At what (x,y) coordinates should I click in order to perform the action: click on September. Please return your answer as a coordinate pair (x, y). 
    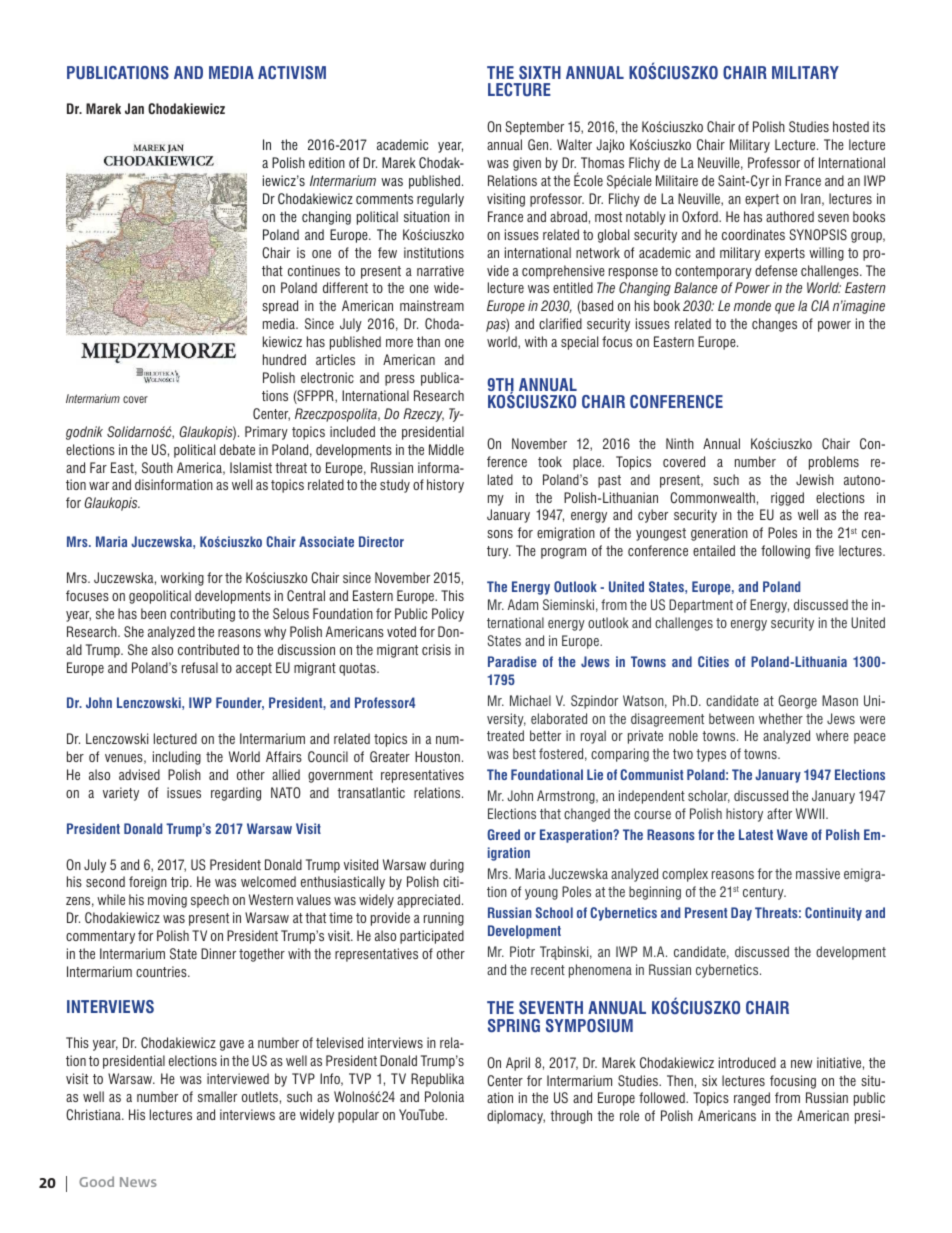
    Looking at the image, I should click on (534, 128).
